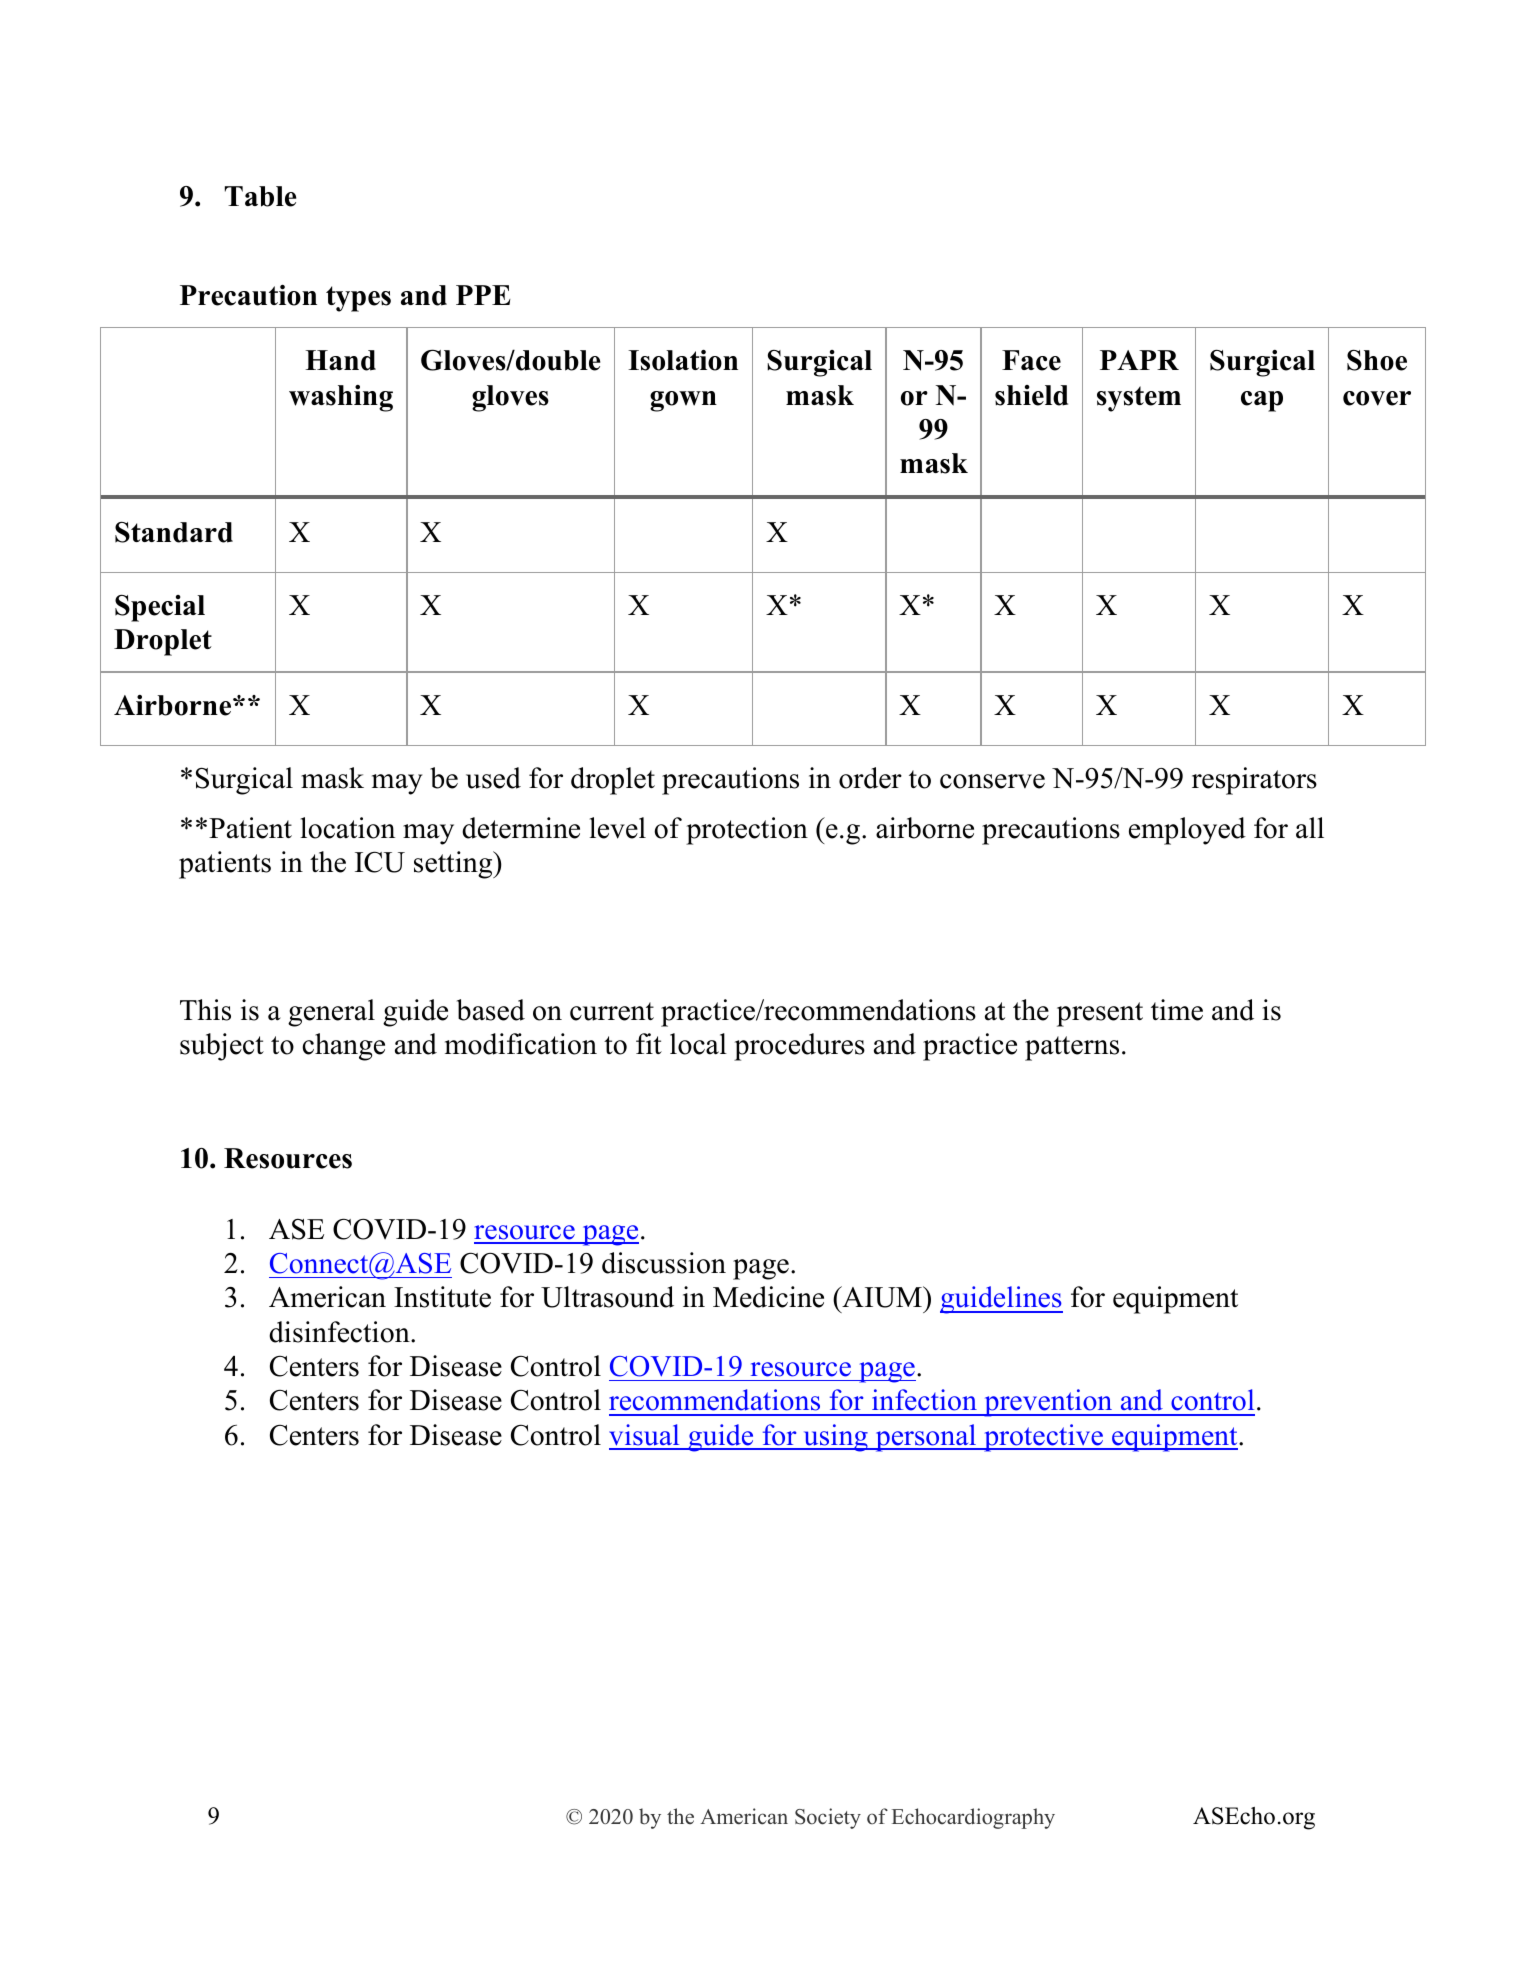 This screenshot has height=1971, width=1523. What do you see at coordinates (260, 196) in the screenshot?
I see `Table` at bounding box center [260, 196].
